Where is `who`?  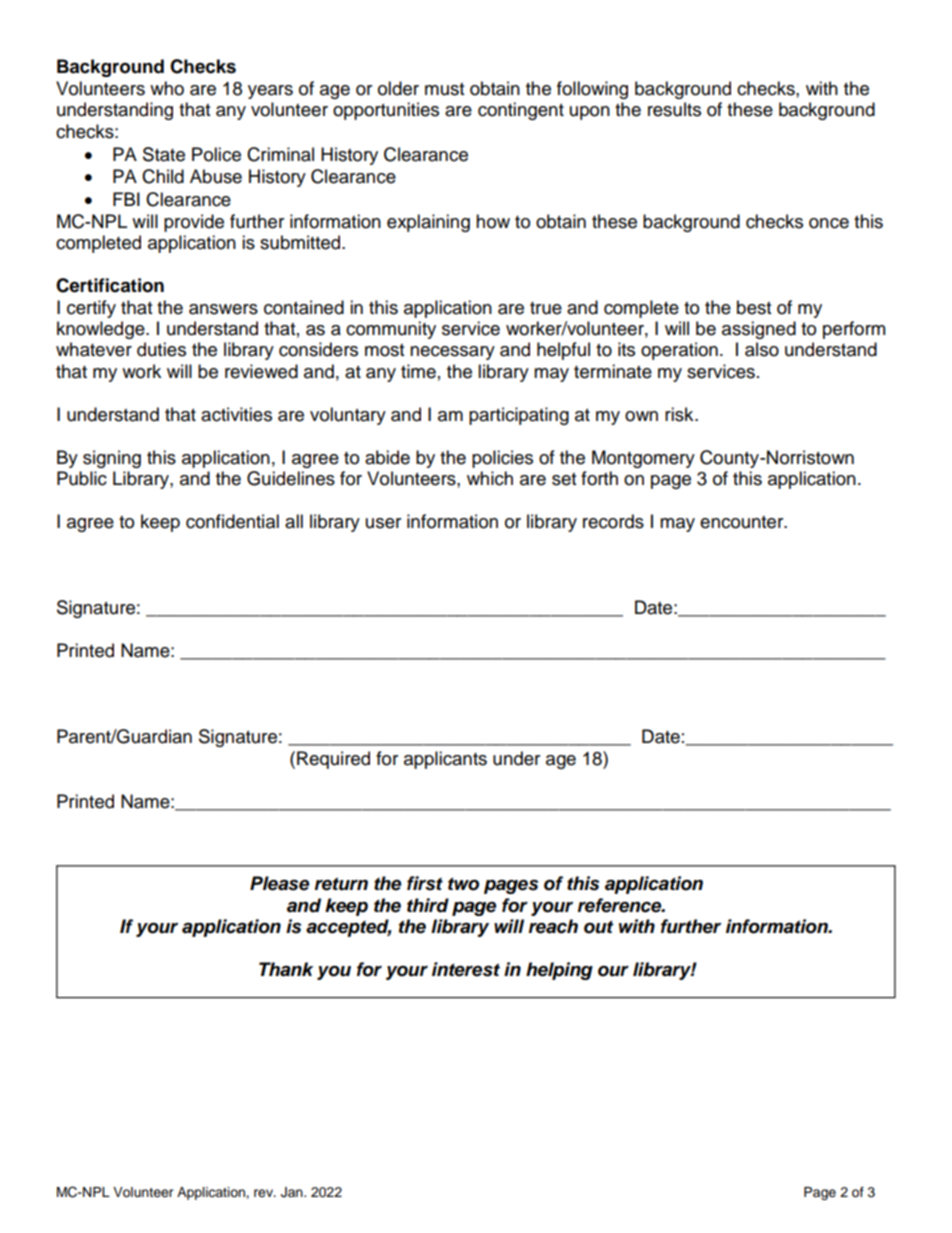 who is located at coordinates (167, 88).
